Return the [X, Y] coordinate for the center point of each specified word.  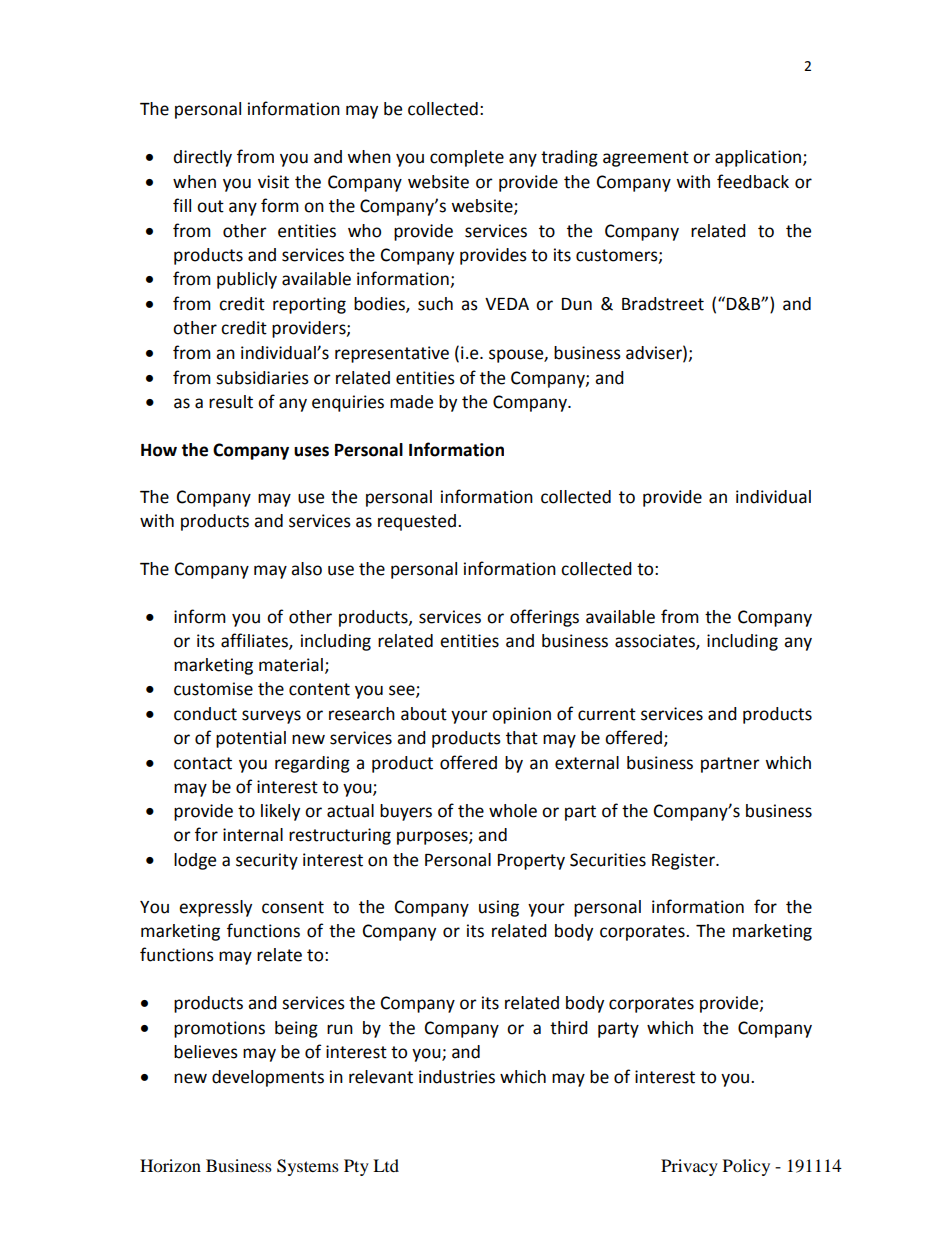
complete [467, 158]
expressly [215, 908]
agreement [646, 159]
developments [268, 1078]
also [306, 569]
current [607, 714]
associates [656, 642]
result [231, 402]
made [411, 402]
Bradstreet [663, 304]
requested [417, 522]
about [424, 714]
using [499, 908]
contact [203, 763]
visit [273, 182]
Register [684, 861]
